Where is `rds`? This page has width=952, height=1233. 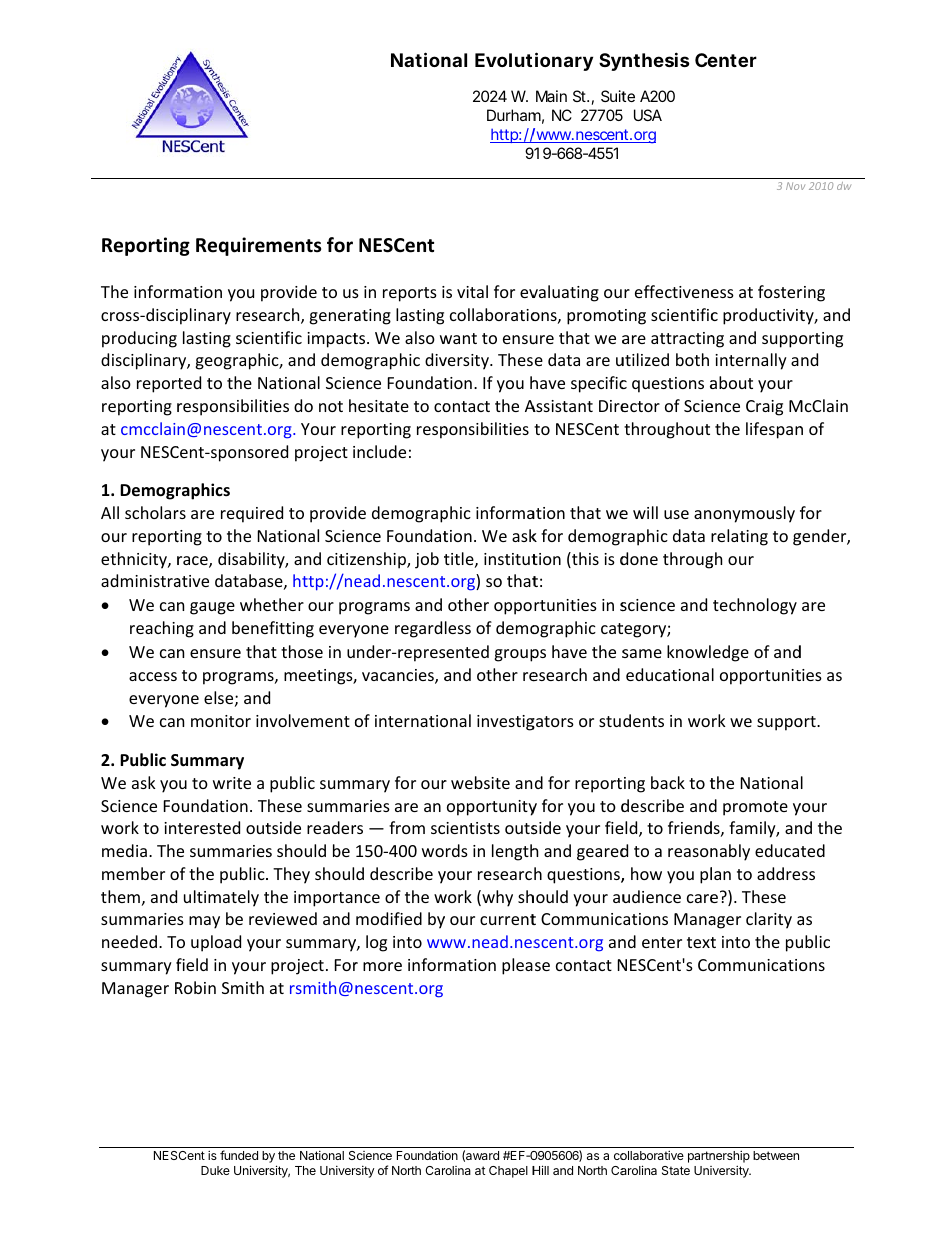 rds is located at coordinates (457, 850).
